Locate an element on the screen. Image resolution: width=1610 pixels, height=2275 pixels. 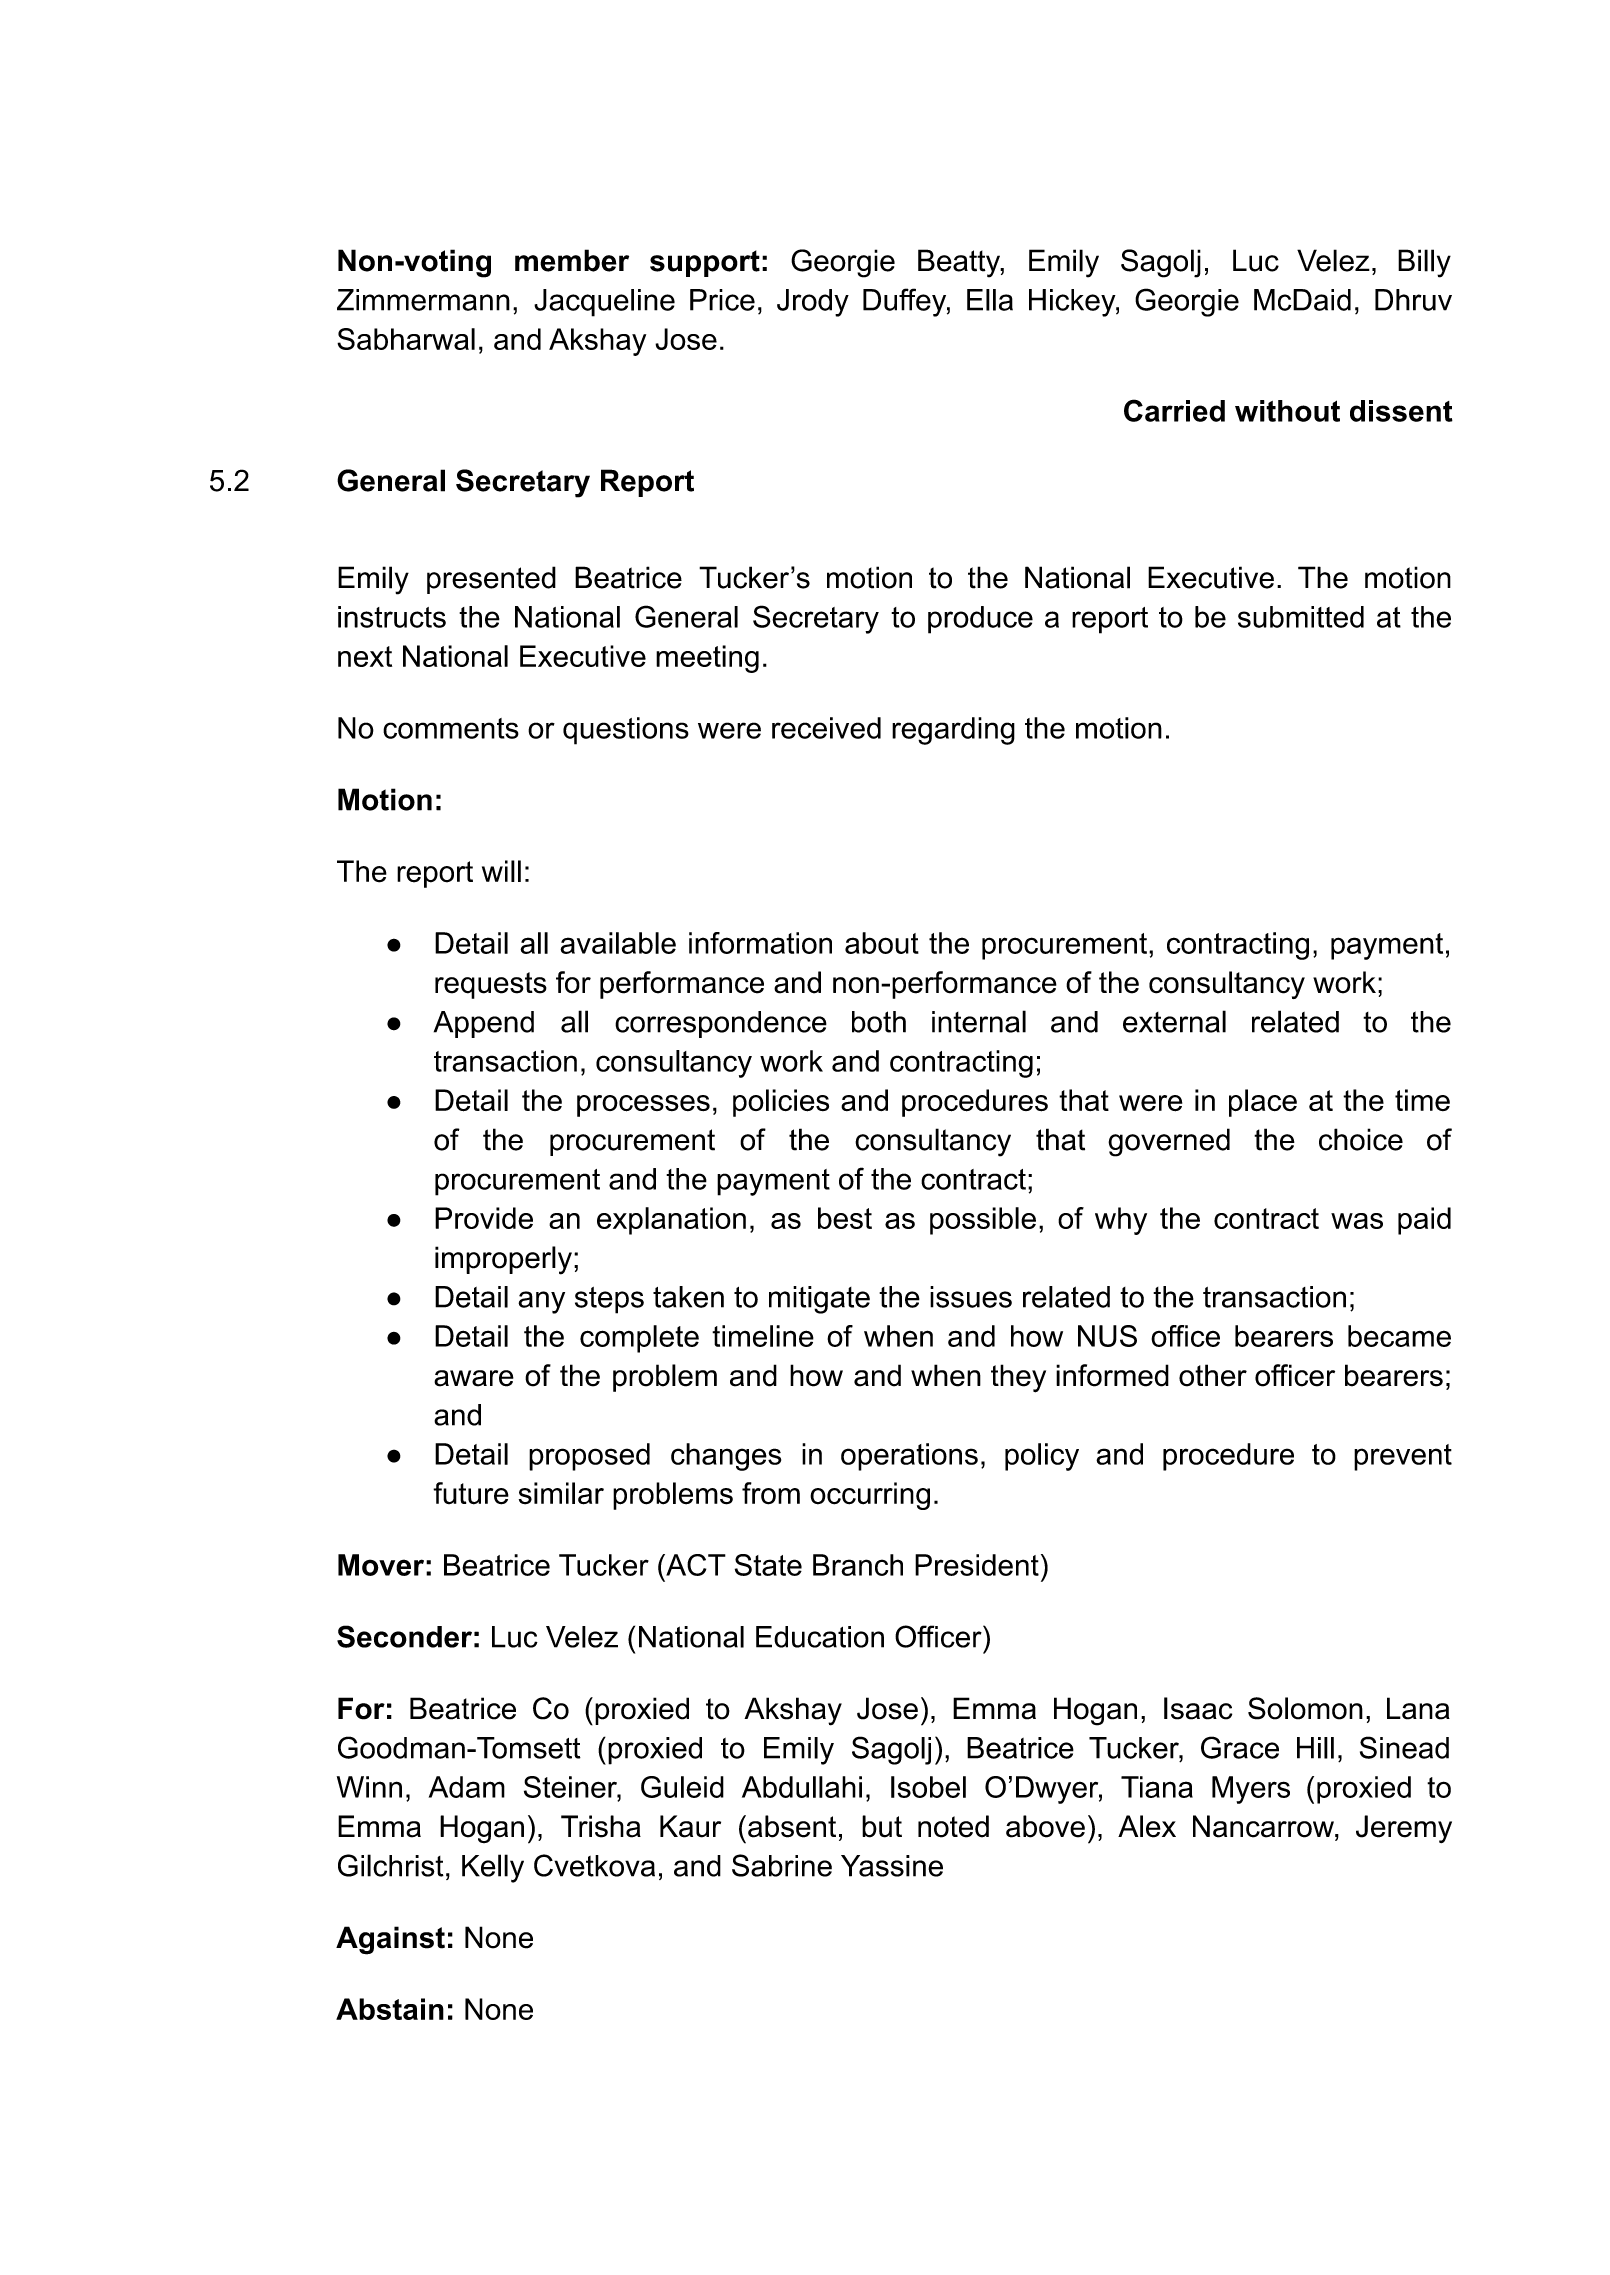
Jeremy is located at coordinates (1404, 1829).
